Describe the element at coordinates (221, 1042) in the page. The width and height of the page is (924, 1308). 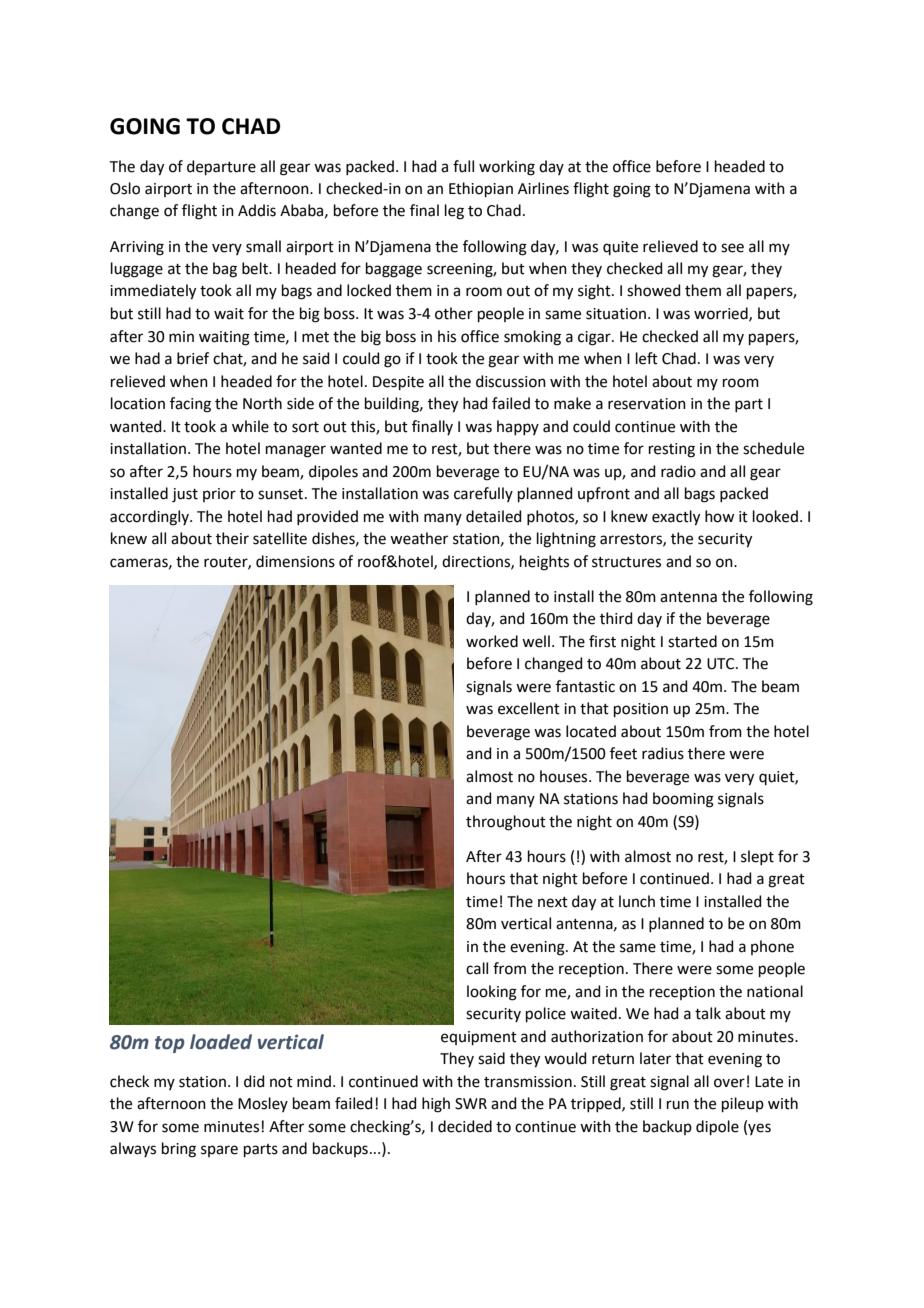
I see `loaded` at that location.
